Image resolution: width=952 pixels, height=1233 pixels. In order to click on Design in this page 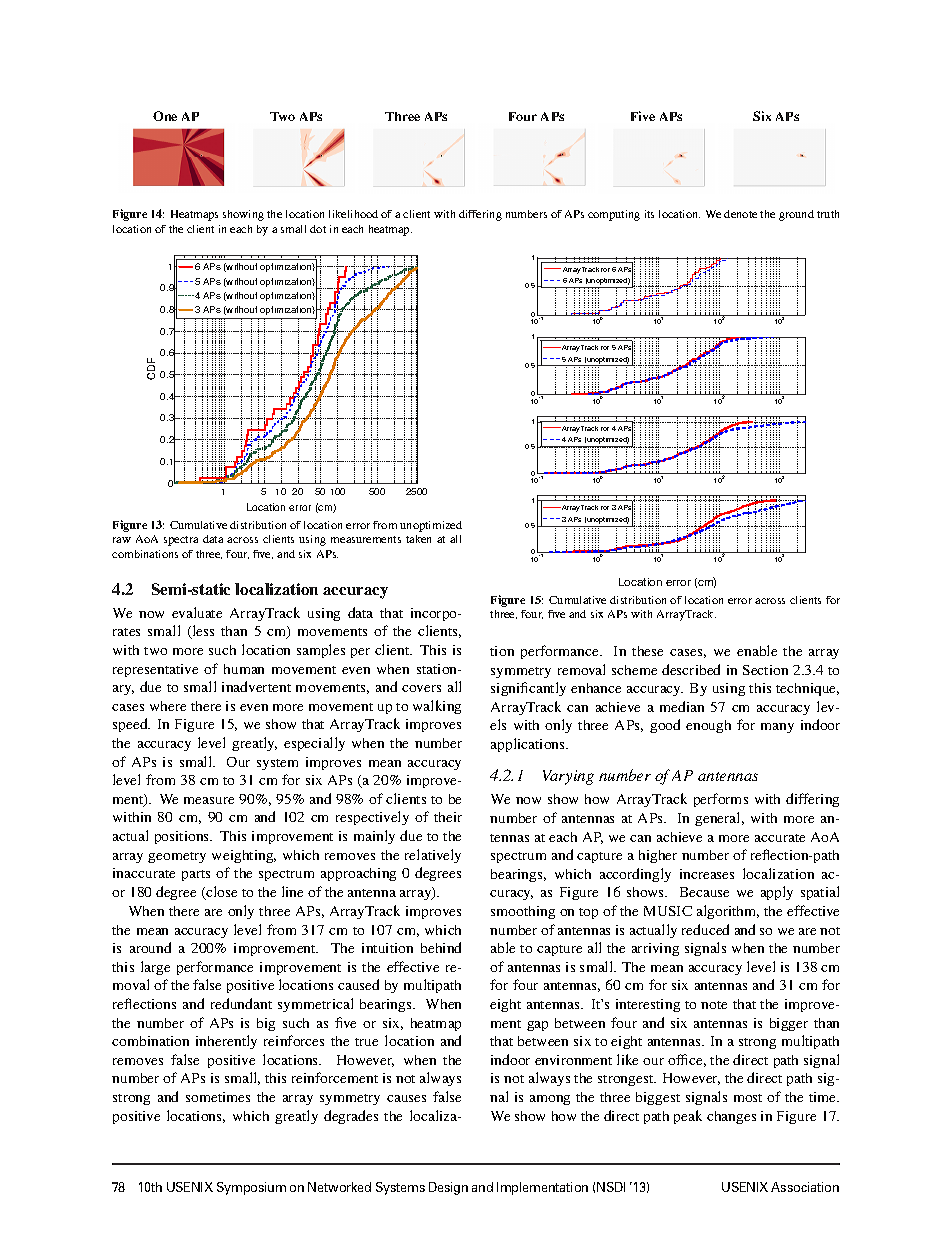, I will do `click(448, 1188)`.
